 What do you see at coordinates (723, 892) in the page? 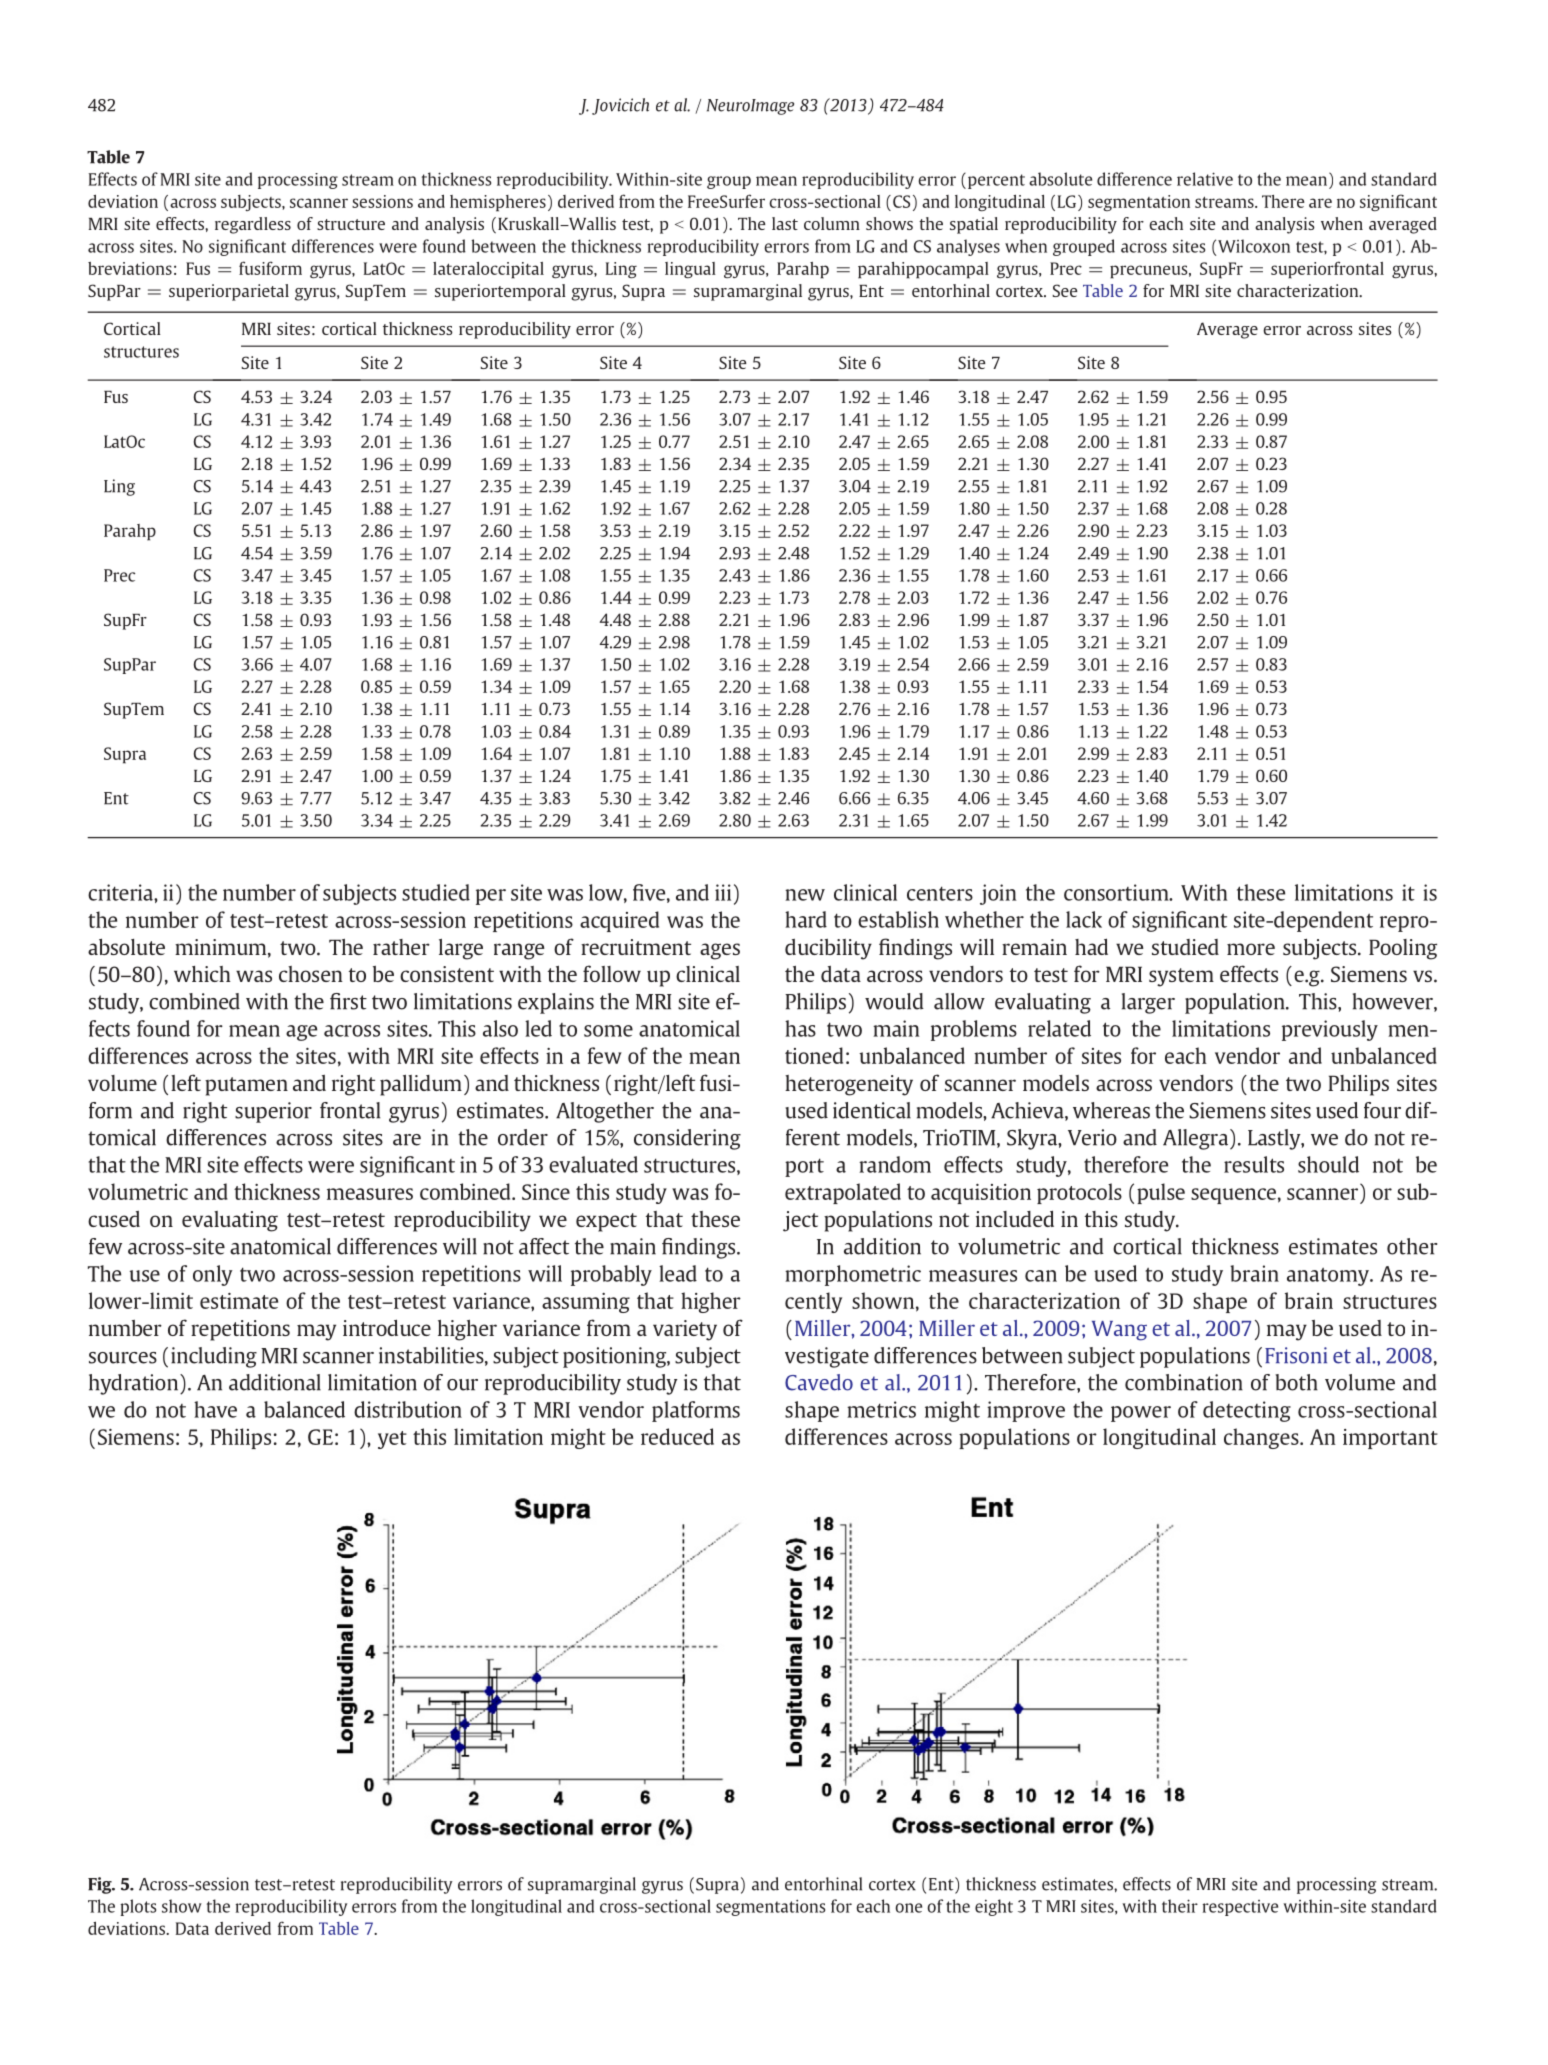
I see `iii` at bounding box center [723, 892].
